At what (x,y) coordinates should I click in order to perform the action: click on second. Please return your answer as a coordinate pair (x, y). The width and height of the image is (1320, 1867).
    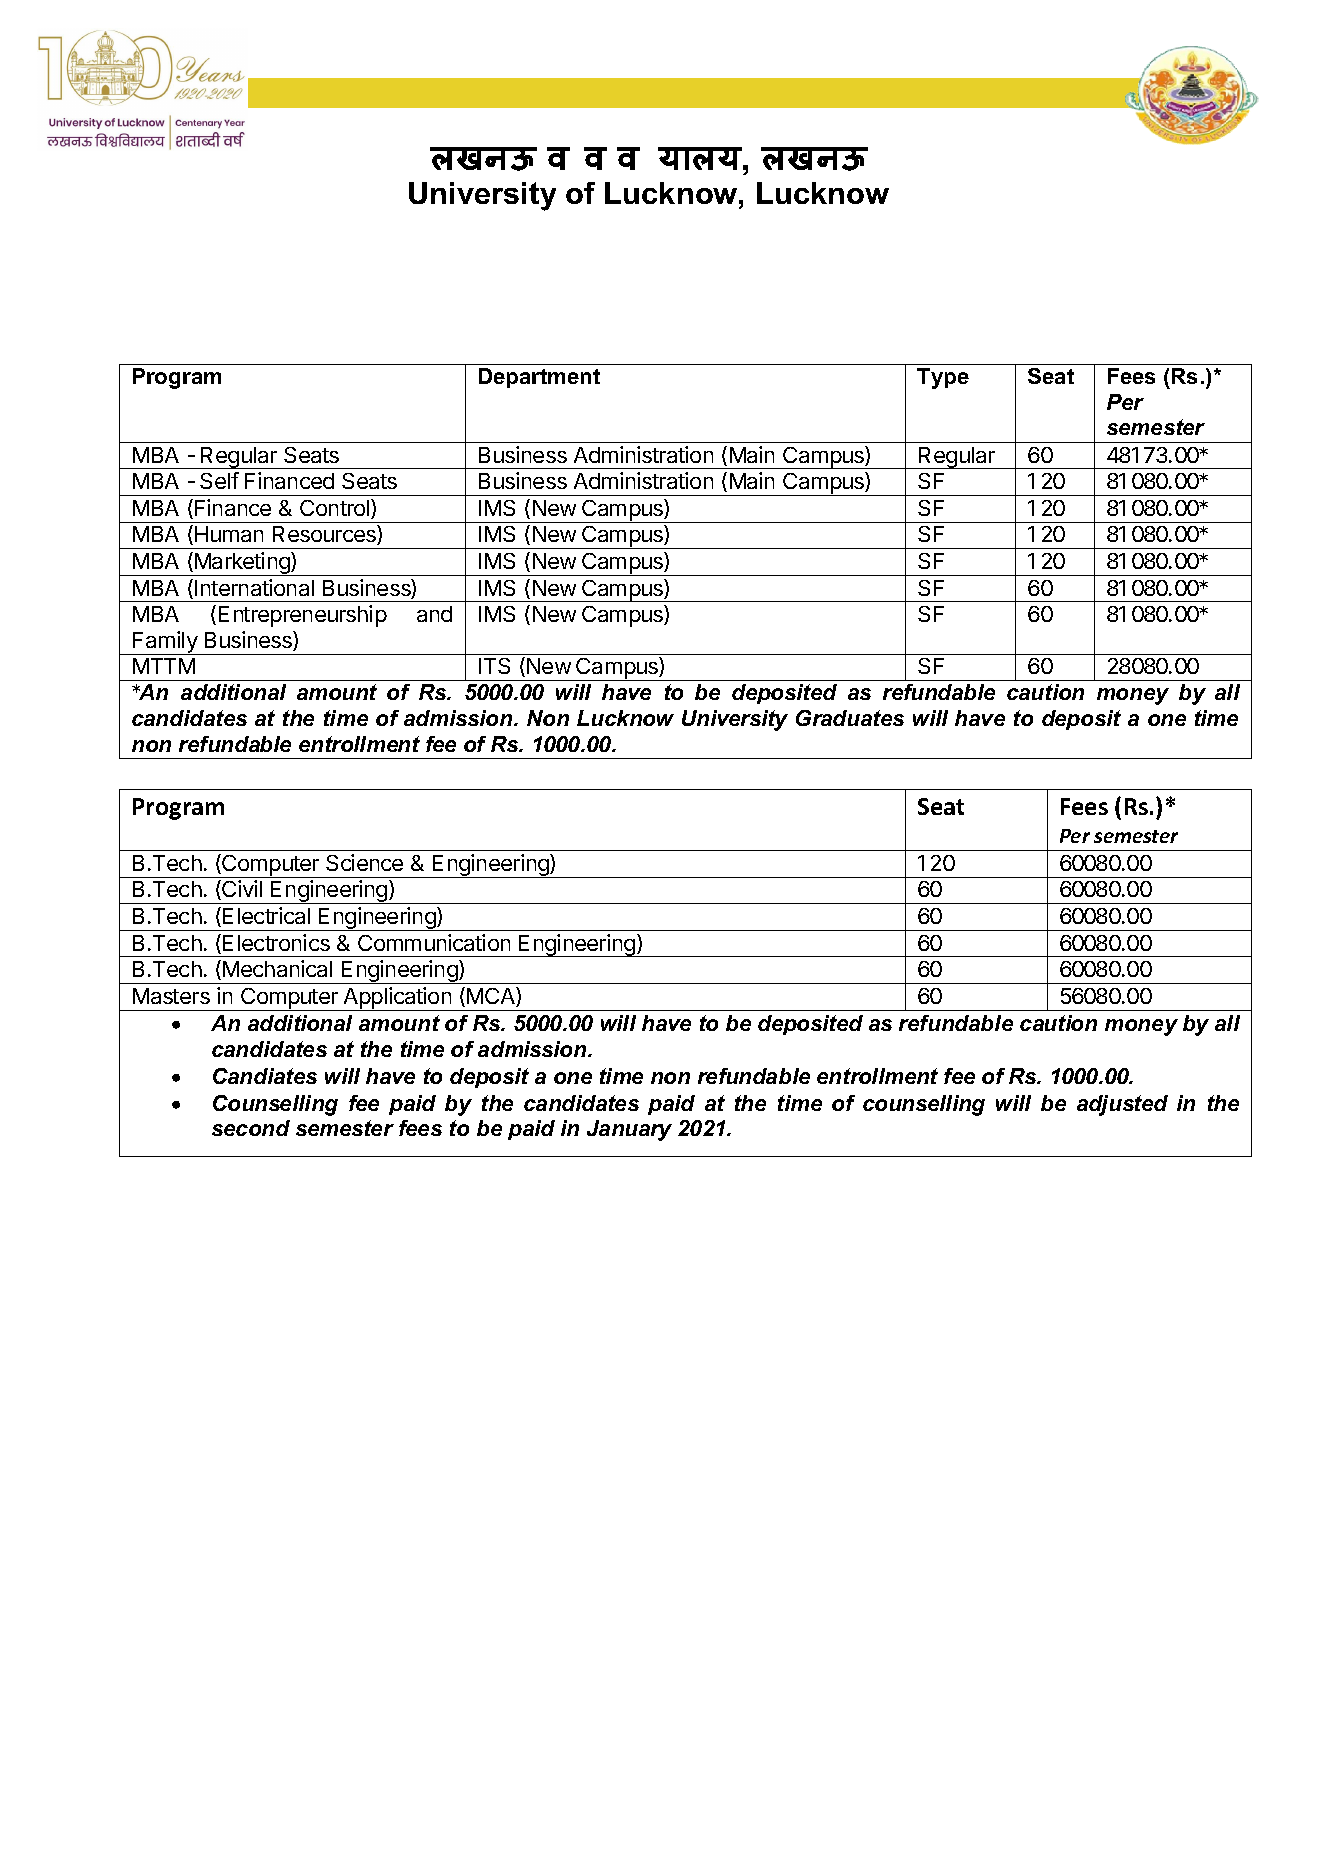
    Looking at the image, I should click on (251, 1128).
